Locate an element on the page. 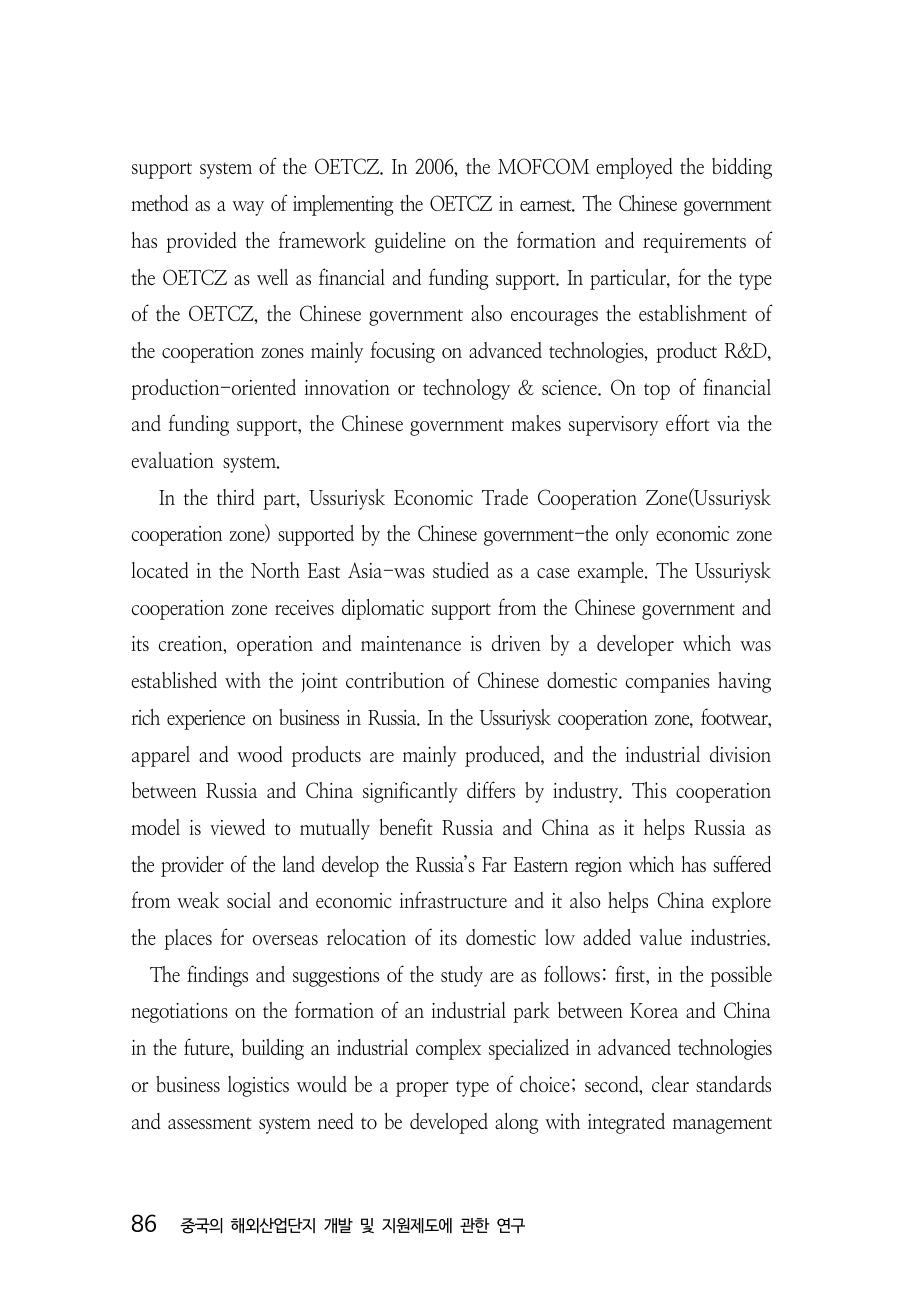 The height and width of the document is (1314, 924). way is located at coordinates (248, 208).
